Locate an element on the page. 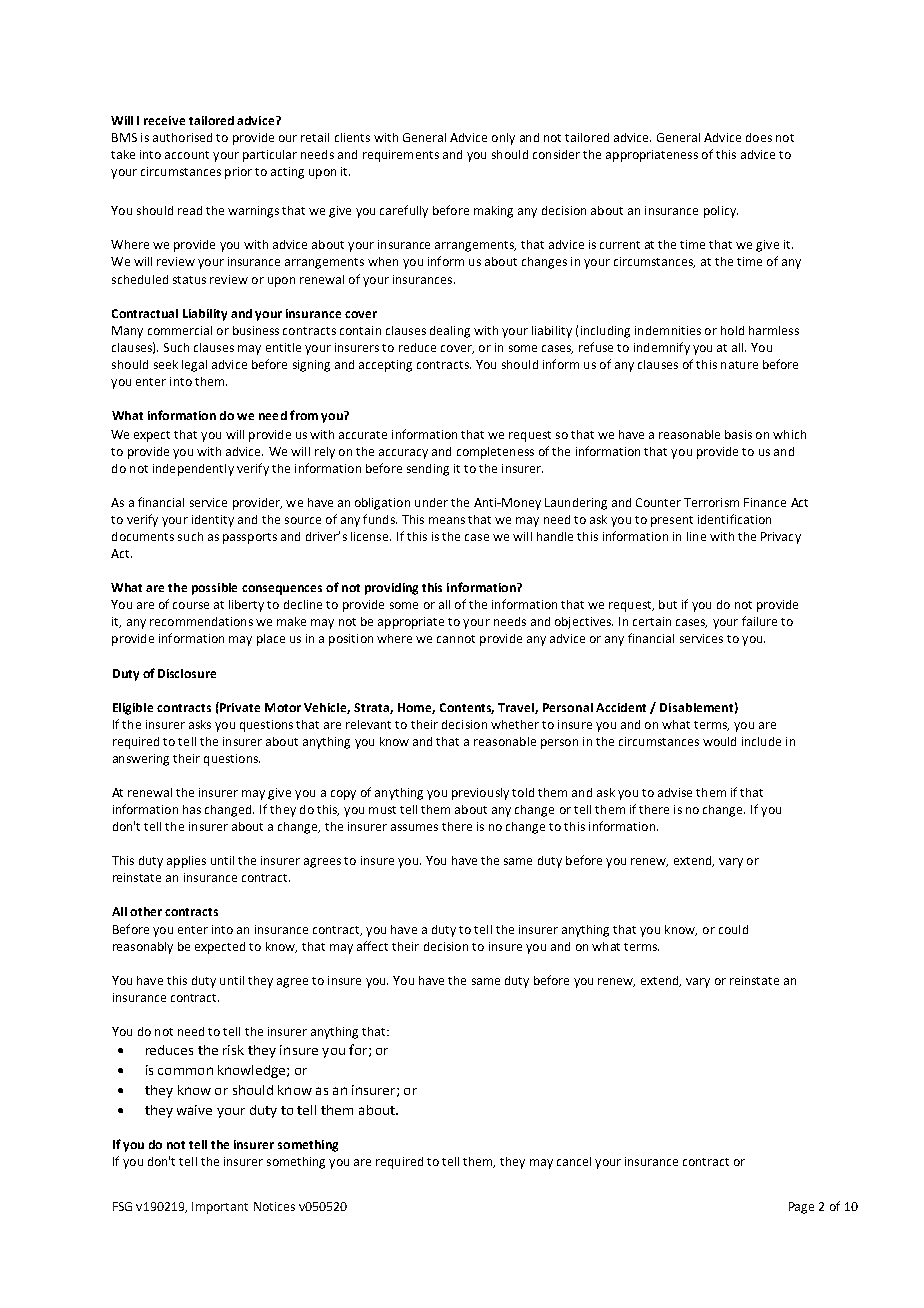 The width and height of the document is (924, 1308). failure is located at coordinates (759, 621).
